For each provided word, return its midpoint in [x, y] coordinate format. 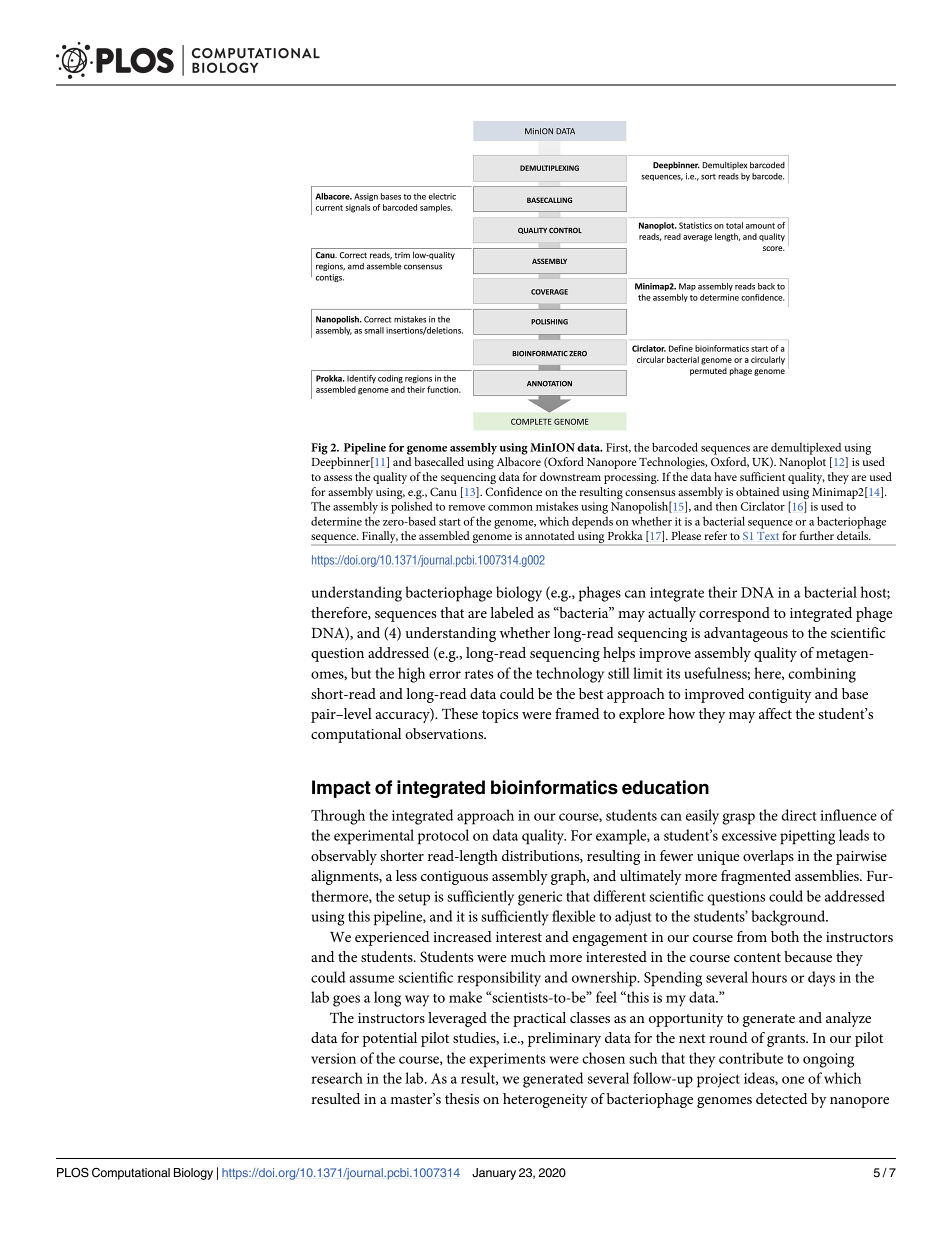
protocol [443, 837]
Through [338, 817]
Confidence [513, 491]
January [494, 1174]
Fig [319, 449]
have [725, 476]
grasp [738, 819]
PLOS [73, 1173]
